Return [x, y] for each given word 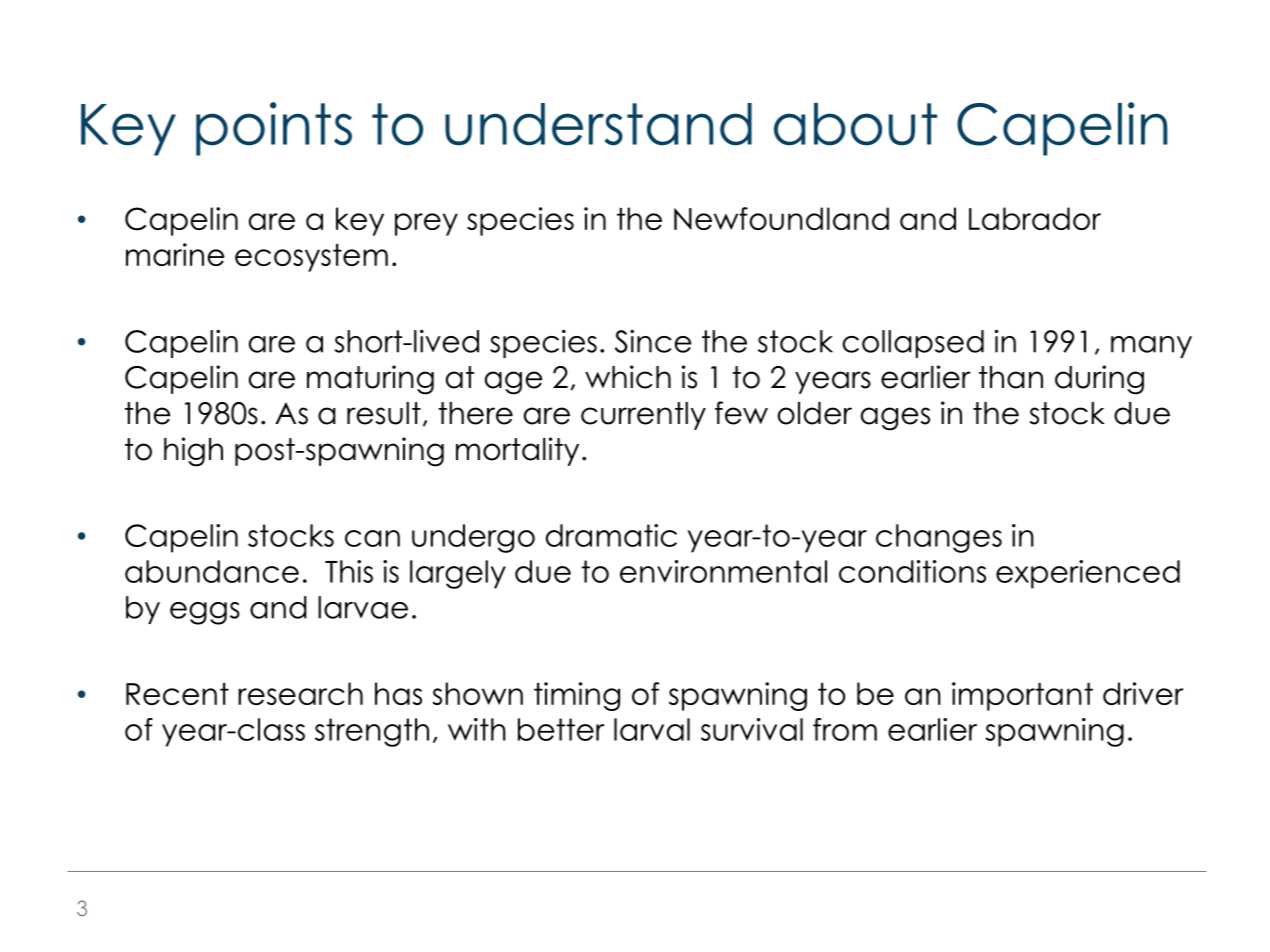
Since [653, 341]
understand [598, 124]
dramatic [611, 535]
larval [652, 729]
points [274, 129]
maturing [370, 380]
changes [939, 538]
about [855, 124]
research [300, 693]
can [372, 538]
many [1151, 347]
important [1022, 696]
